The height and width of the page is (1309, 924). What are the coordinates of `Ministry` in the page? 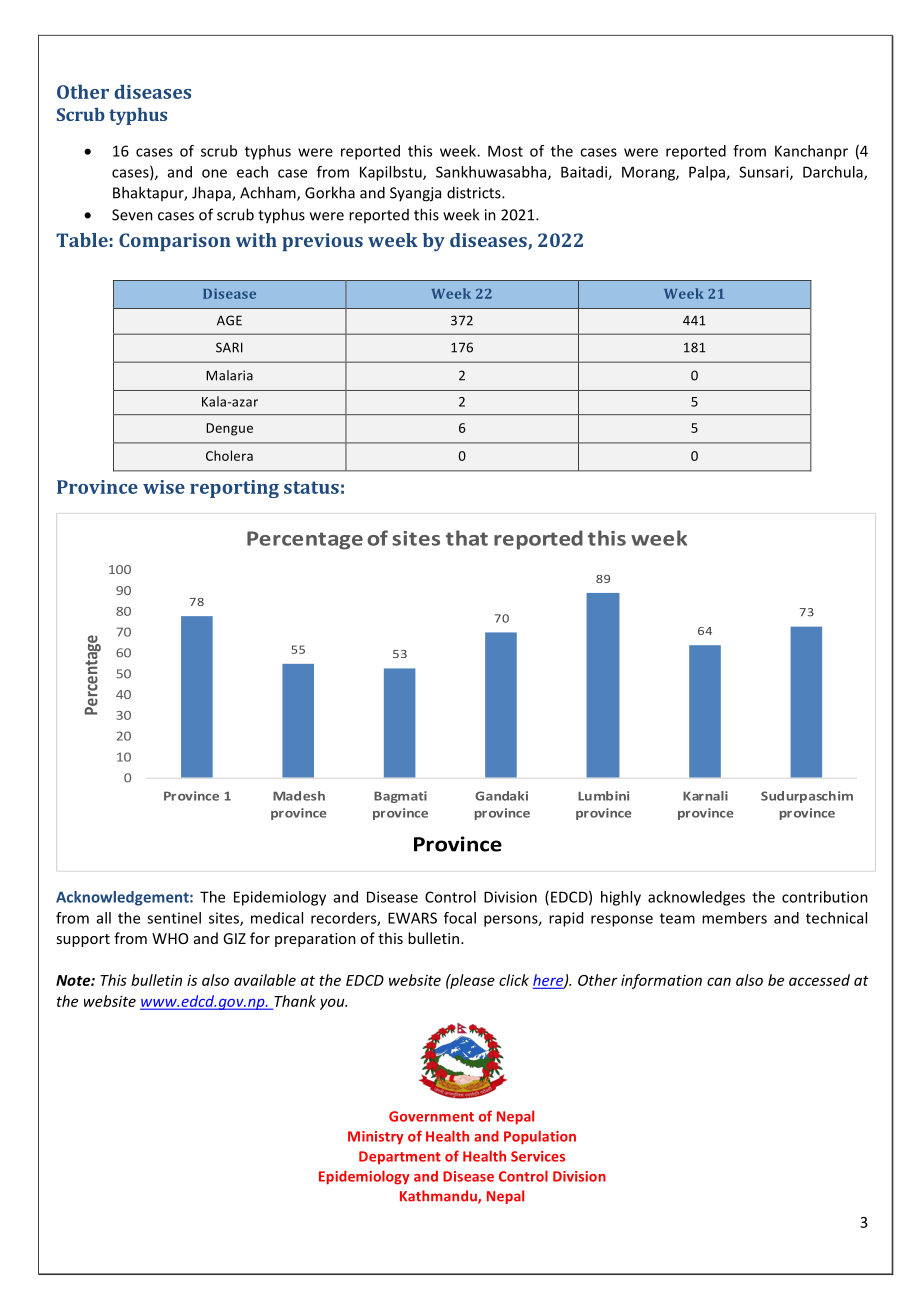 It's located at (376, 1138).
